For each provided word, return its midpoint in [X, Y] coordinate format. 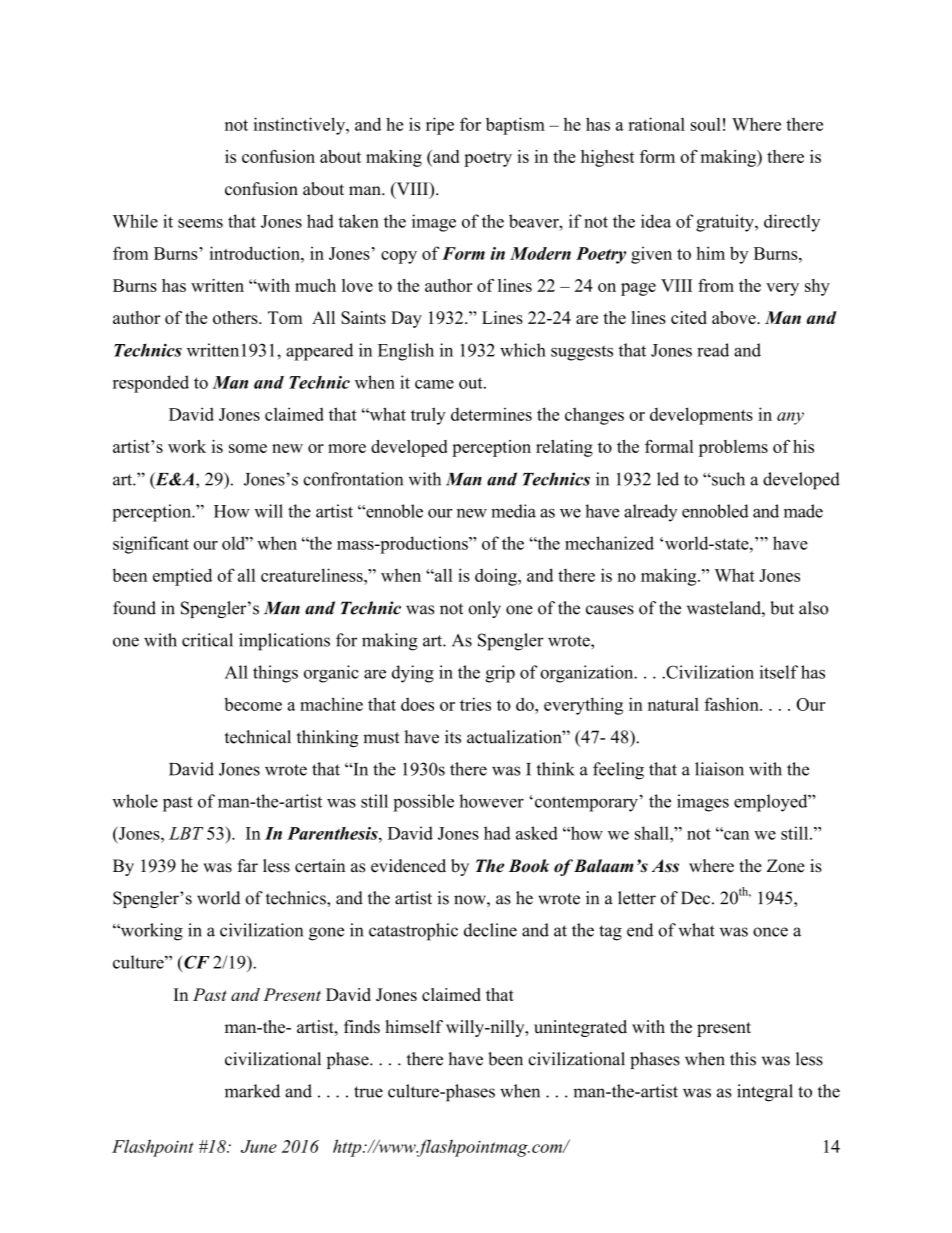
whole [135, 801]
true [368, 1092]
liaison [719, 769]
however [491, 801]
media [513, 511]
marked [252, 1091]
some [248, 448]
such [727, 479]
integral [765, 1093]
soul [706, 124]
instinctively [301, 126]
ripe [440, 126]
